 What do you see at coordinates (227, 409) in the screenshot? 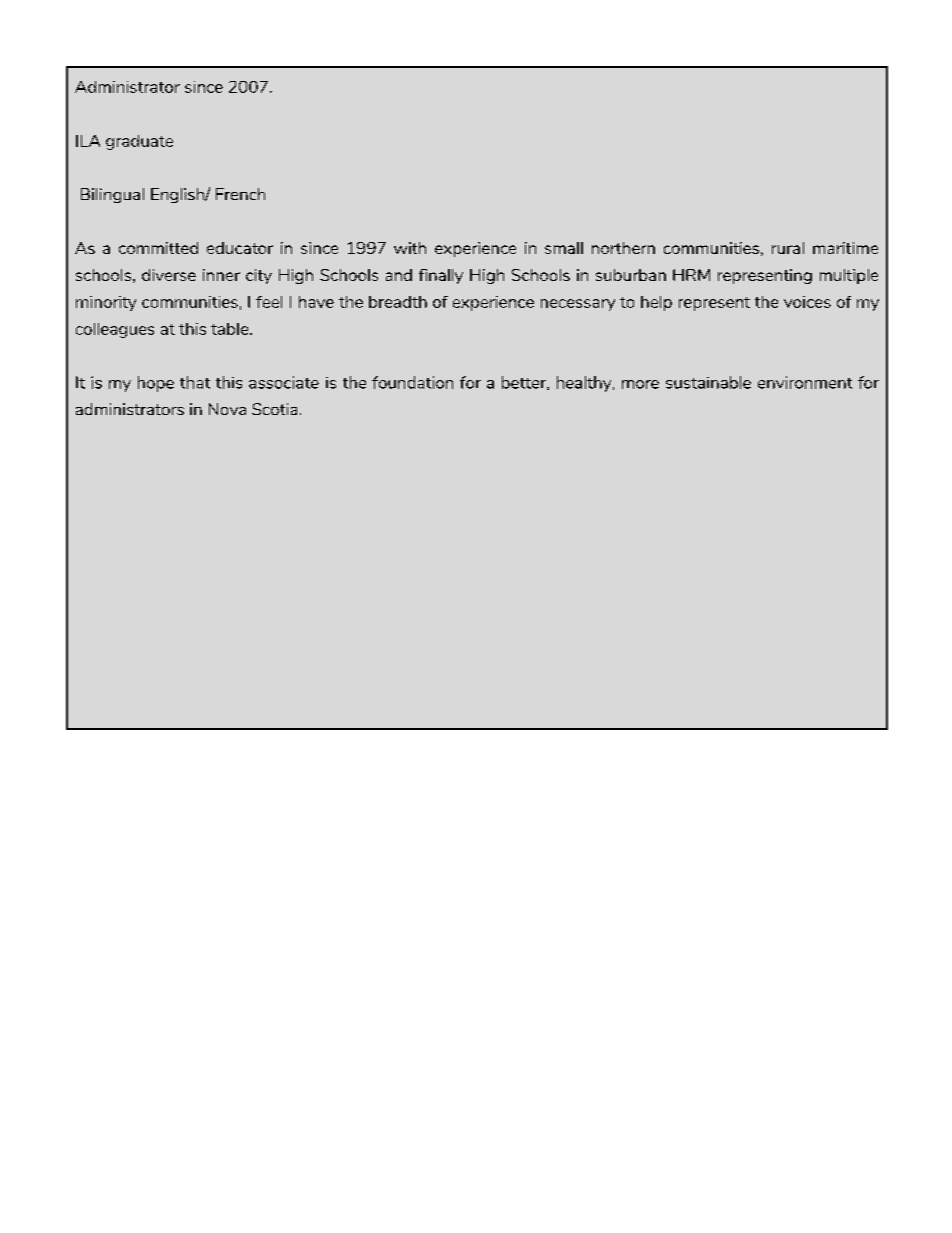
I see `Nova` at bounding box center [227, 409].
